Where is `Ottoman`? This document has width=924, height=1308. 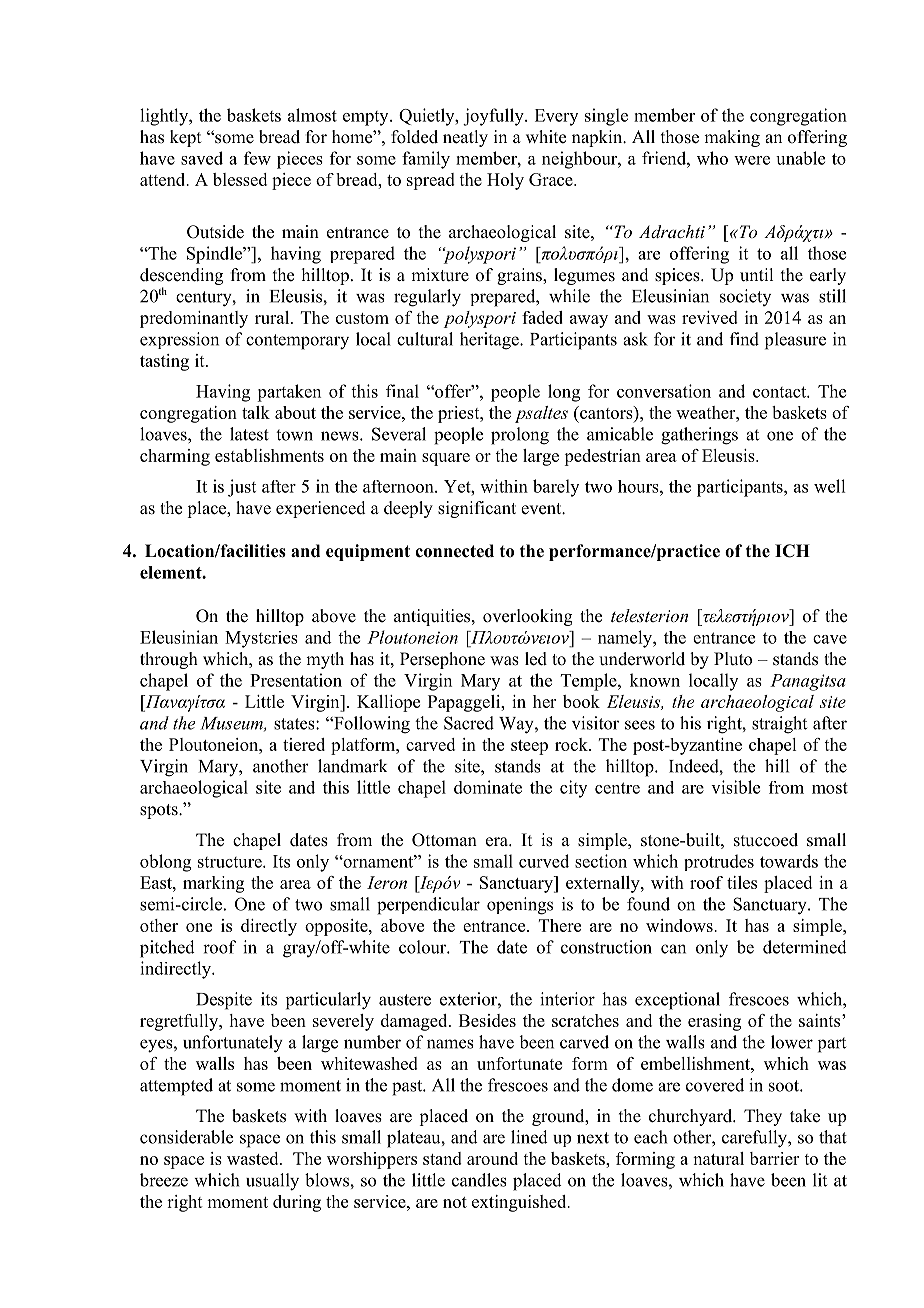 Ottoman is located at coordinates (444, 840).
